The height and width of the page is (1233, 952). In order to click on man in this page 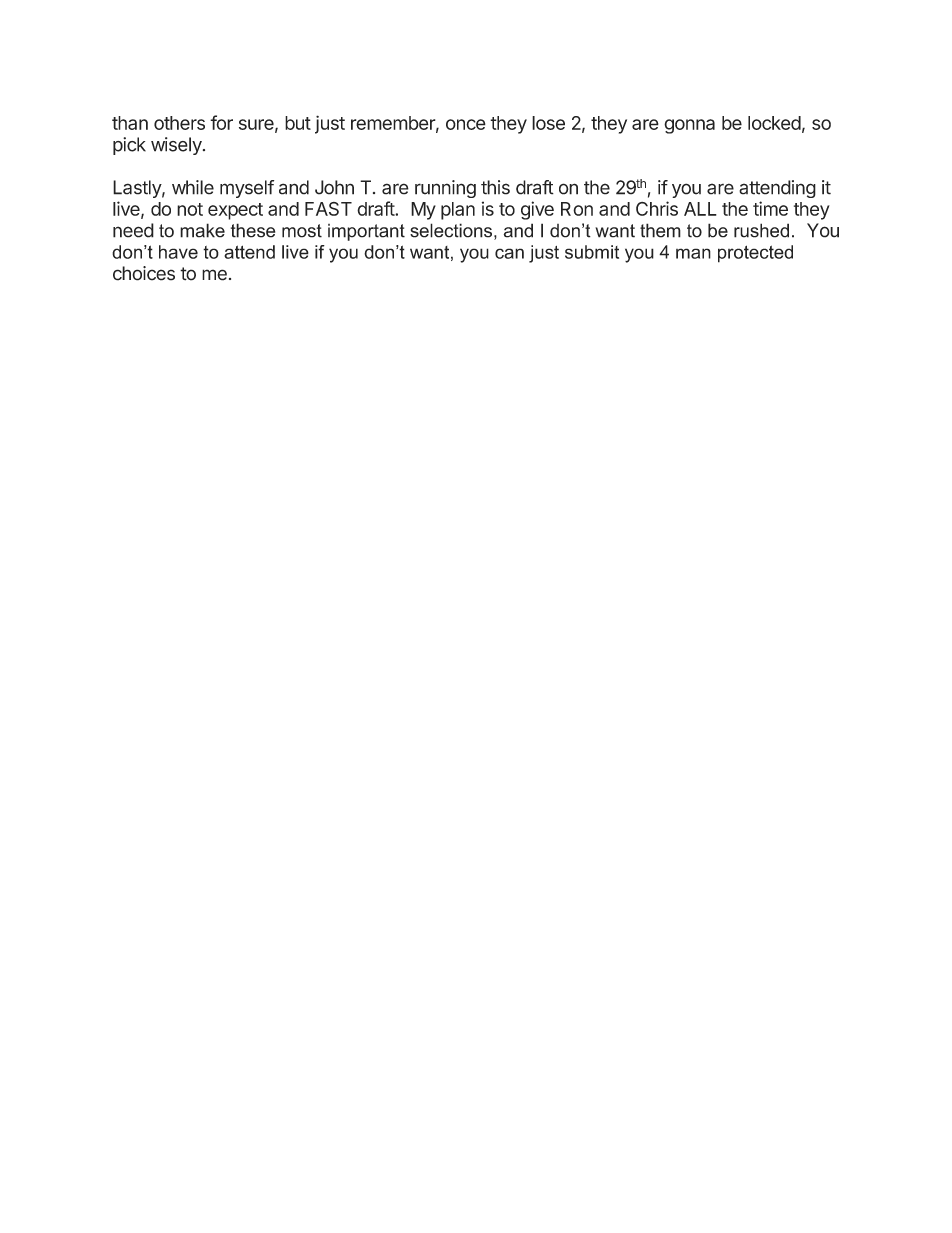, I will do `click(693, 253)`.
